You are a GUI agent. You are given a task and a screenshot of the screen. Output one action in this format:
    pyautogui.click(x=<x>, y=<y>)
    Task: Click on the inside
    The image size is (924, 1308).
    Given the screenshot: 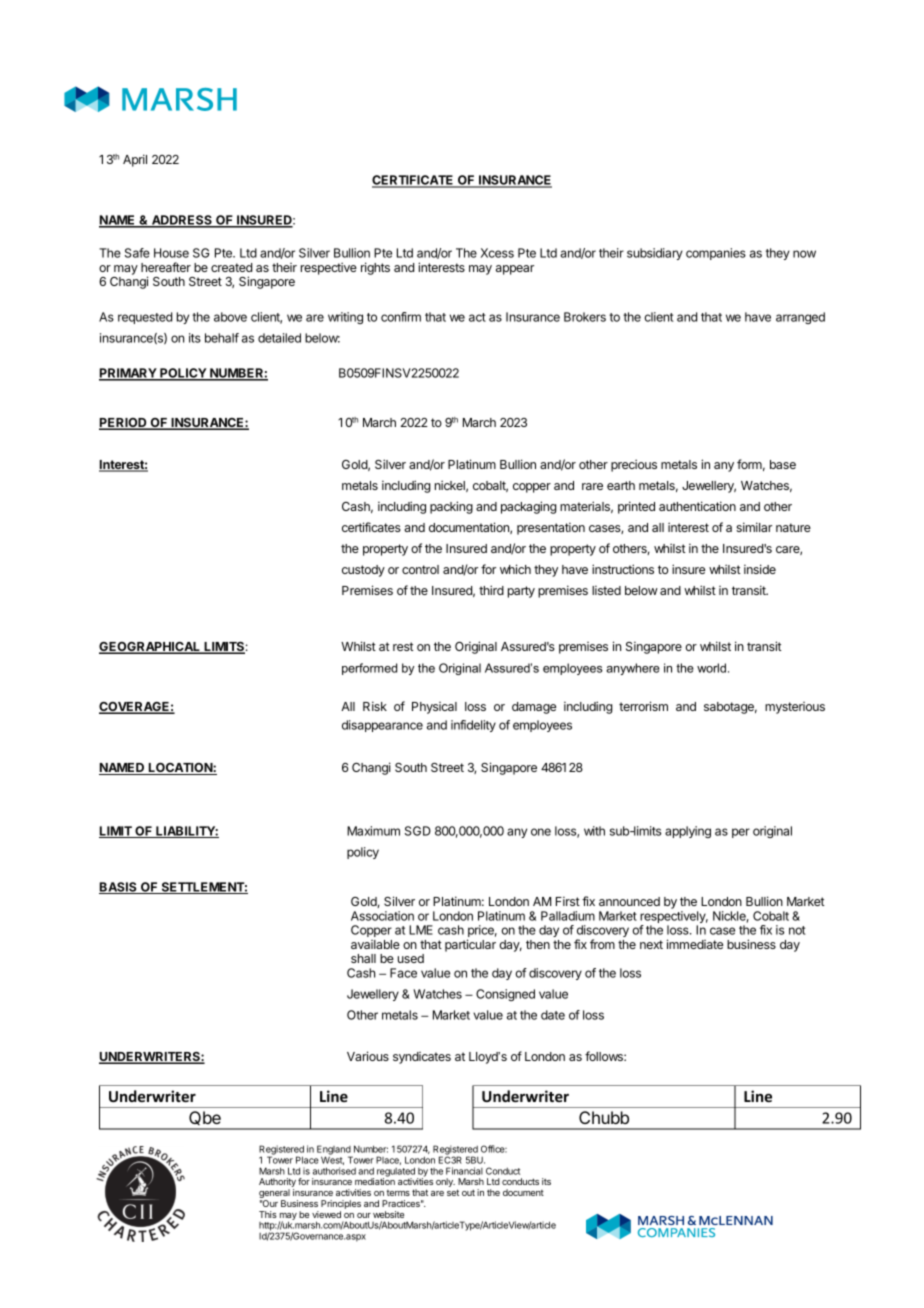 What is the action you would take?
    pyautogui.click(x=760, y=569)
